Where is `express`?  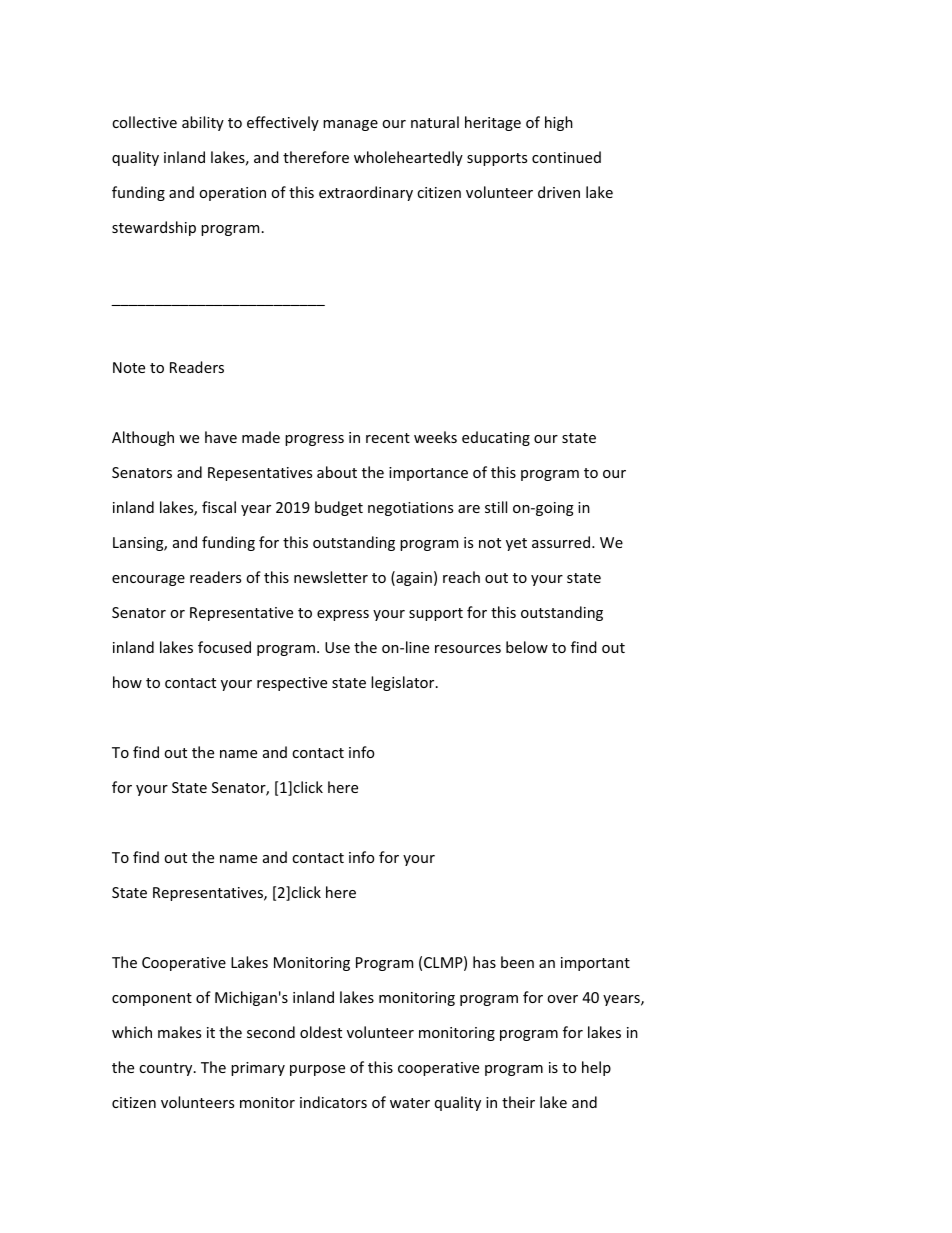
express is located at coordinates (343, 615).
